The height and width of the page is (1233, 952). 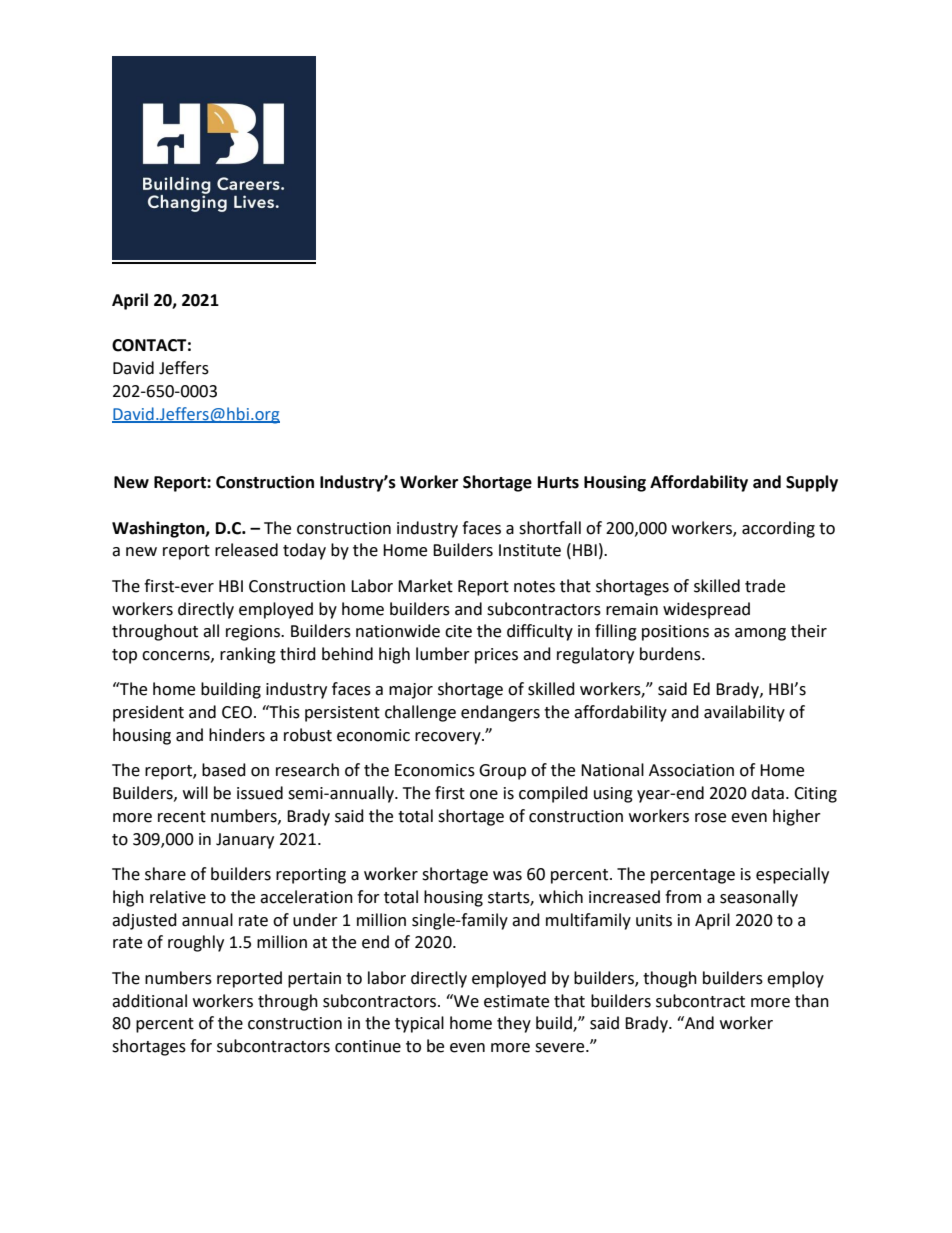 What do you see at coordinates (224, 770) in the page?
I see `based` at bounding box center [224, 770].
